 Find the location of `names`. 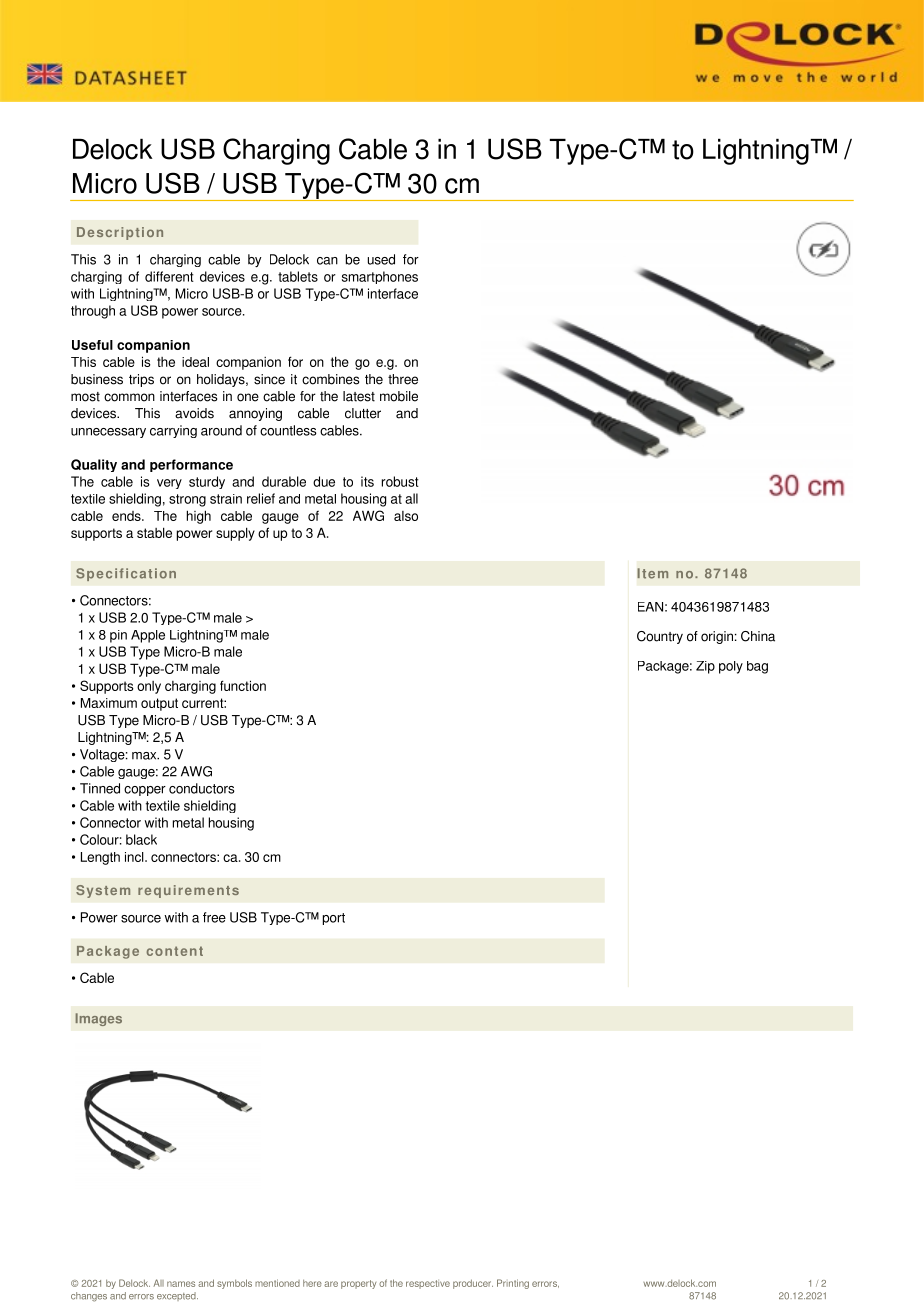

names is located at coordinates (181, 1284).
